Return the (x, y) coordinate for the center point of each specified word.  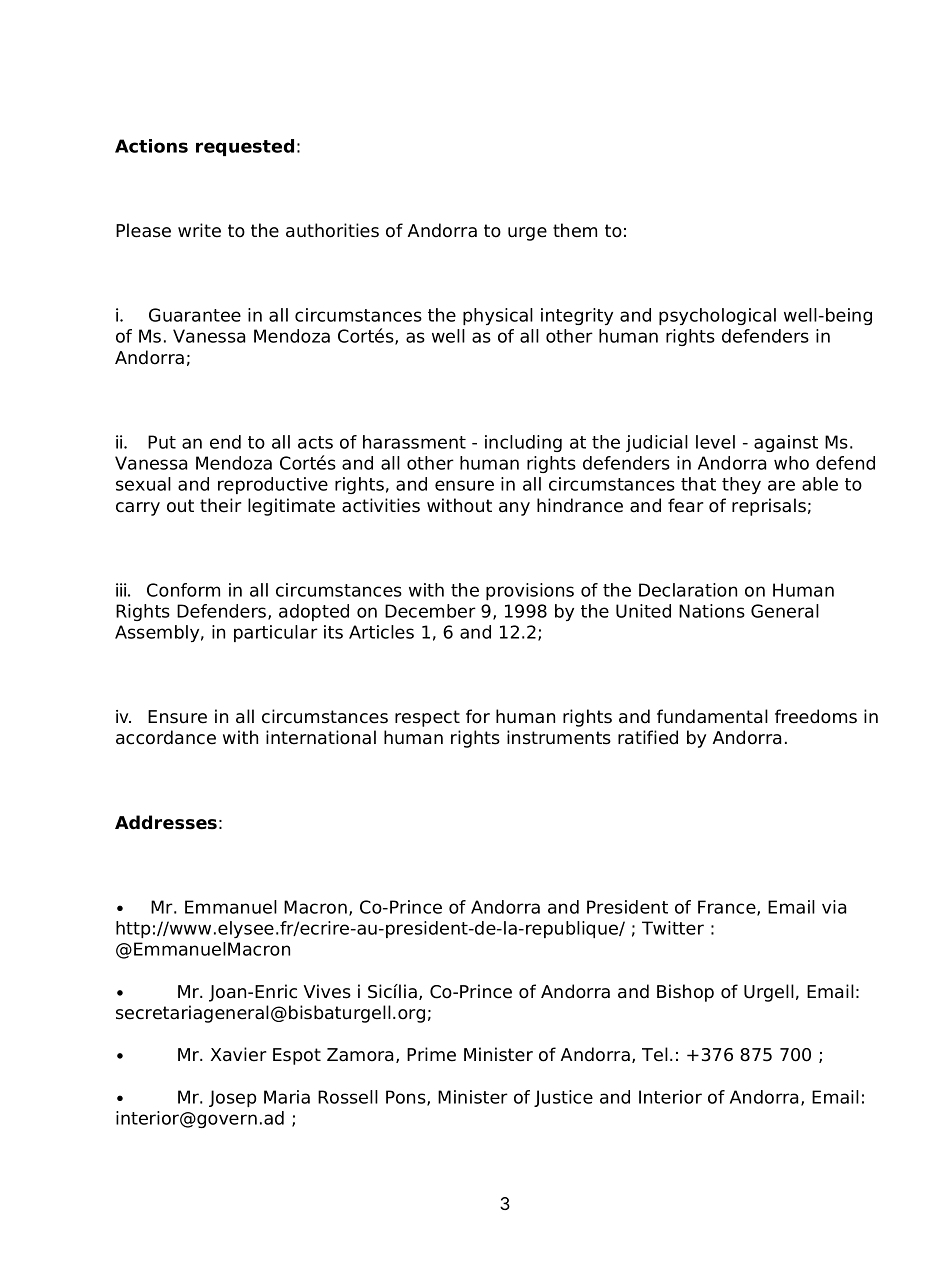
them (575, 230)
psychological (717, 316)
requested (245, 147)
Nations (712, 611)
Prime (431, 1054)
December (430, 611)
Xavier (238, 1054)
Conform (183, 590)
